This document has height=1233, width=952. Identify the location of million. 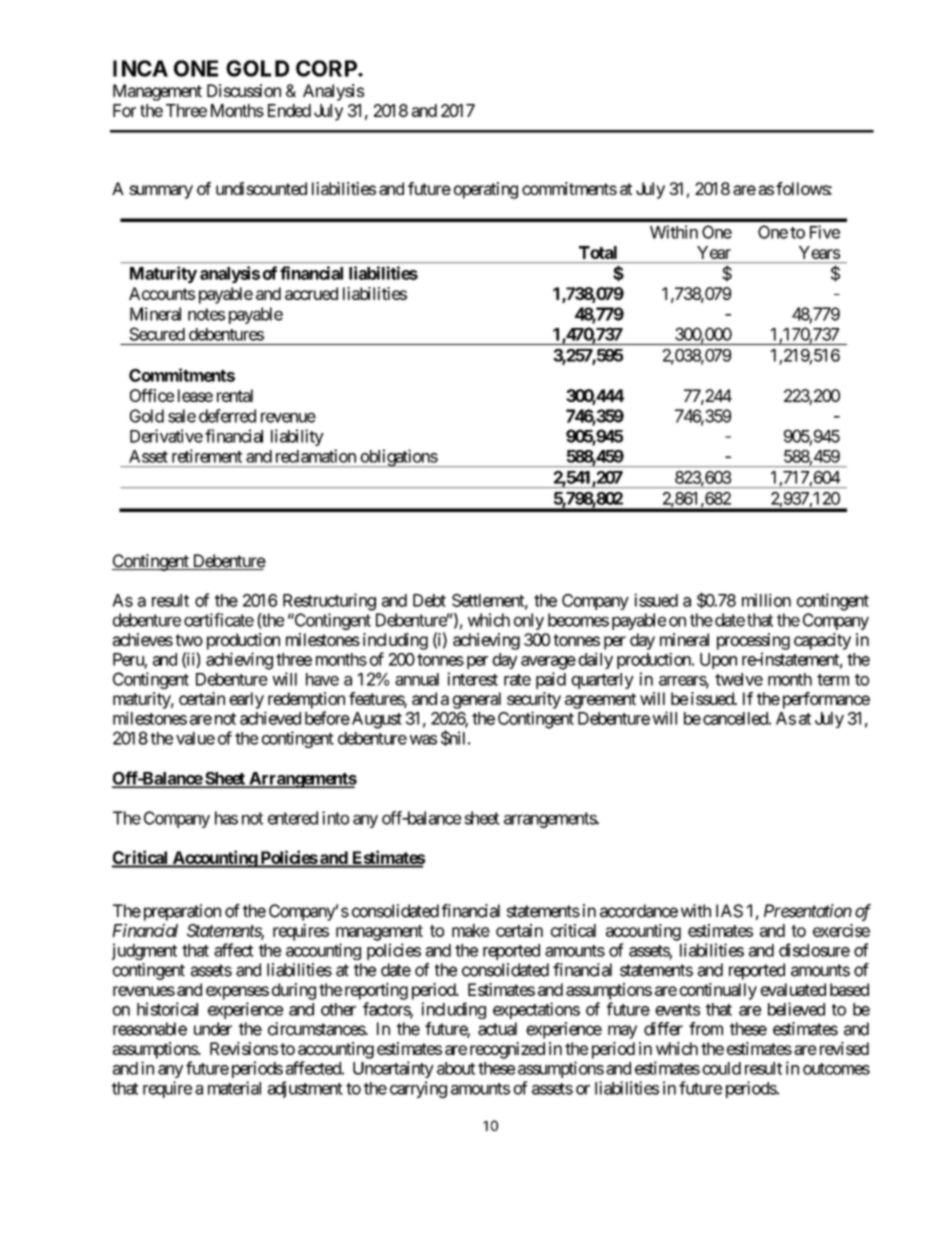
(766, 600).
